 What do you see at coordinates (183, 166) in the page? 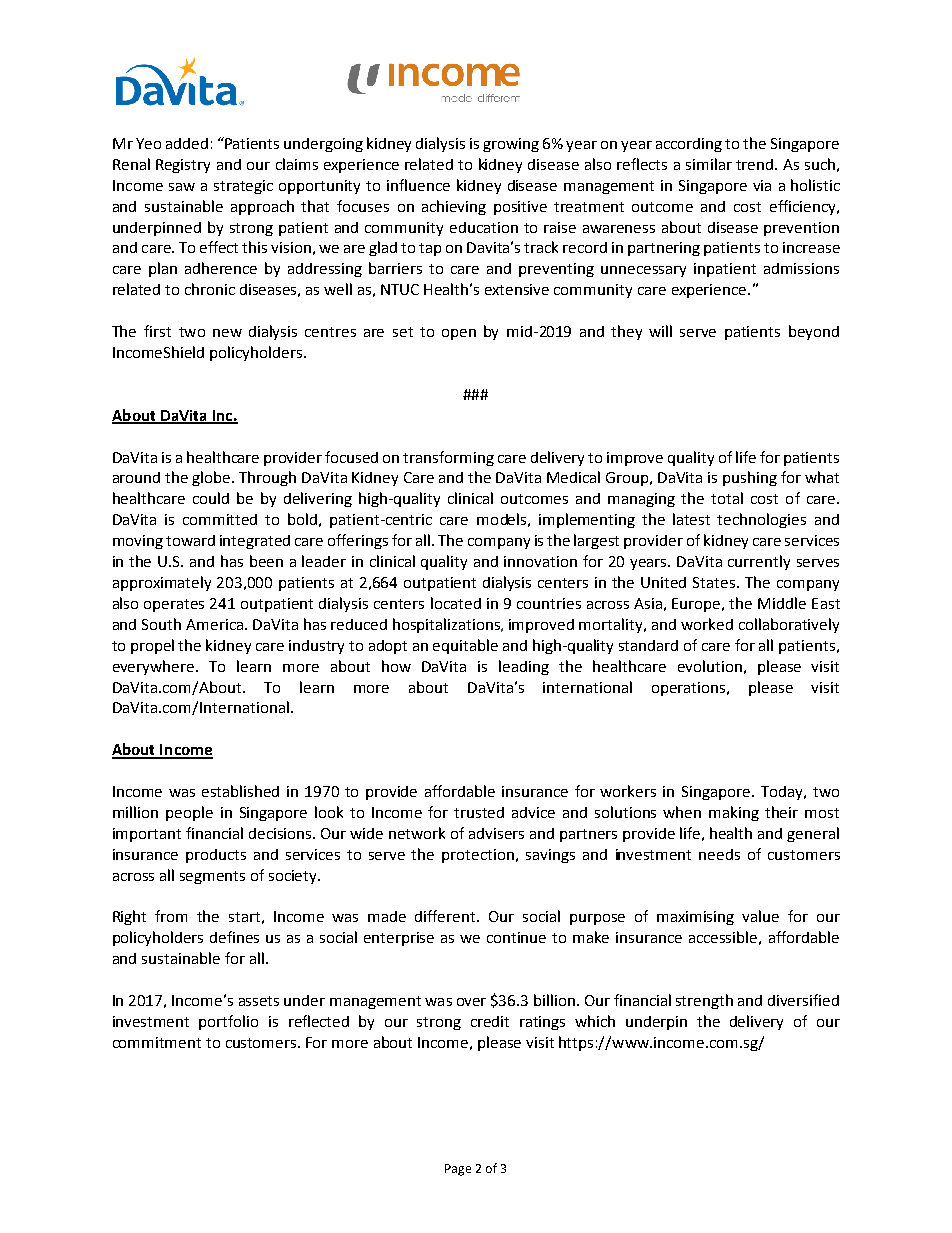
I see `Registry` at bounding box center [183, 166].
